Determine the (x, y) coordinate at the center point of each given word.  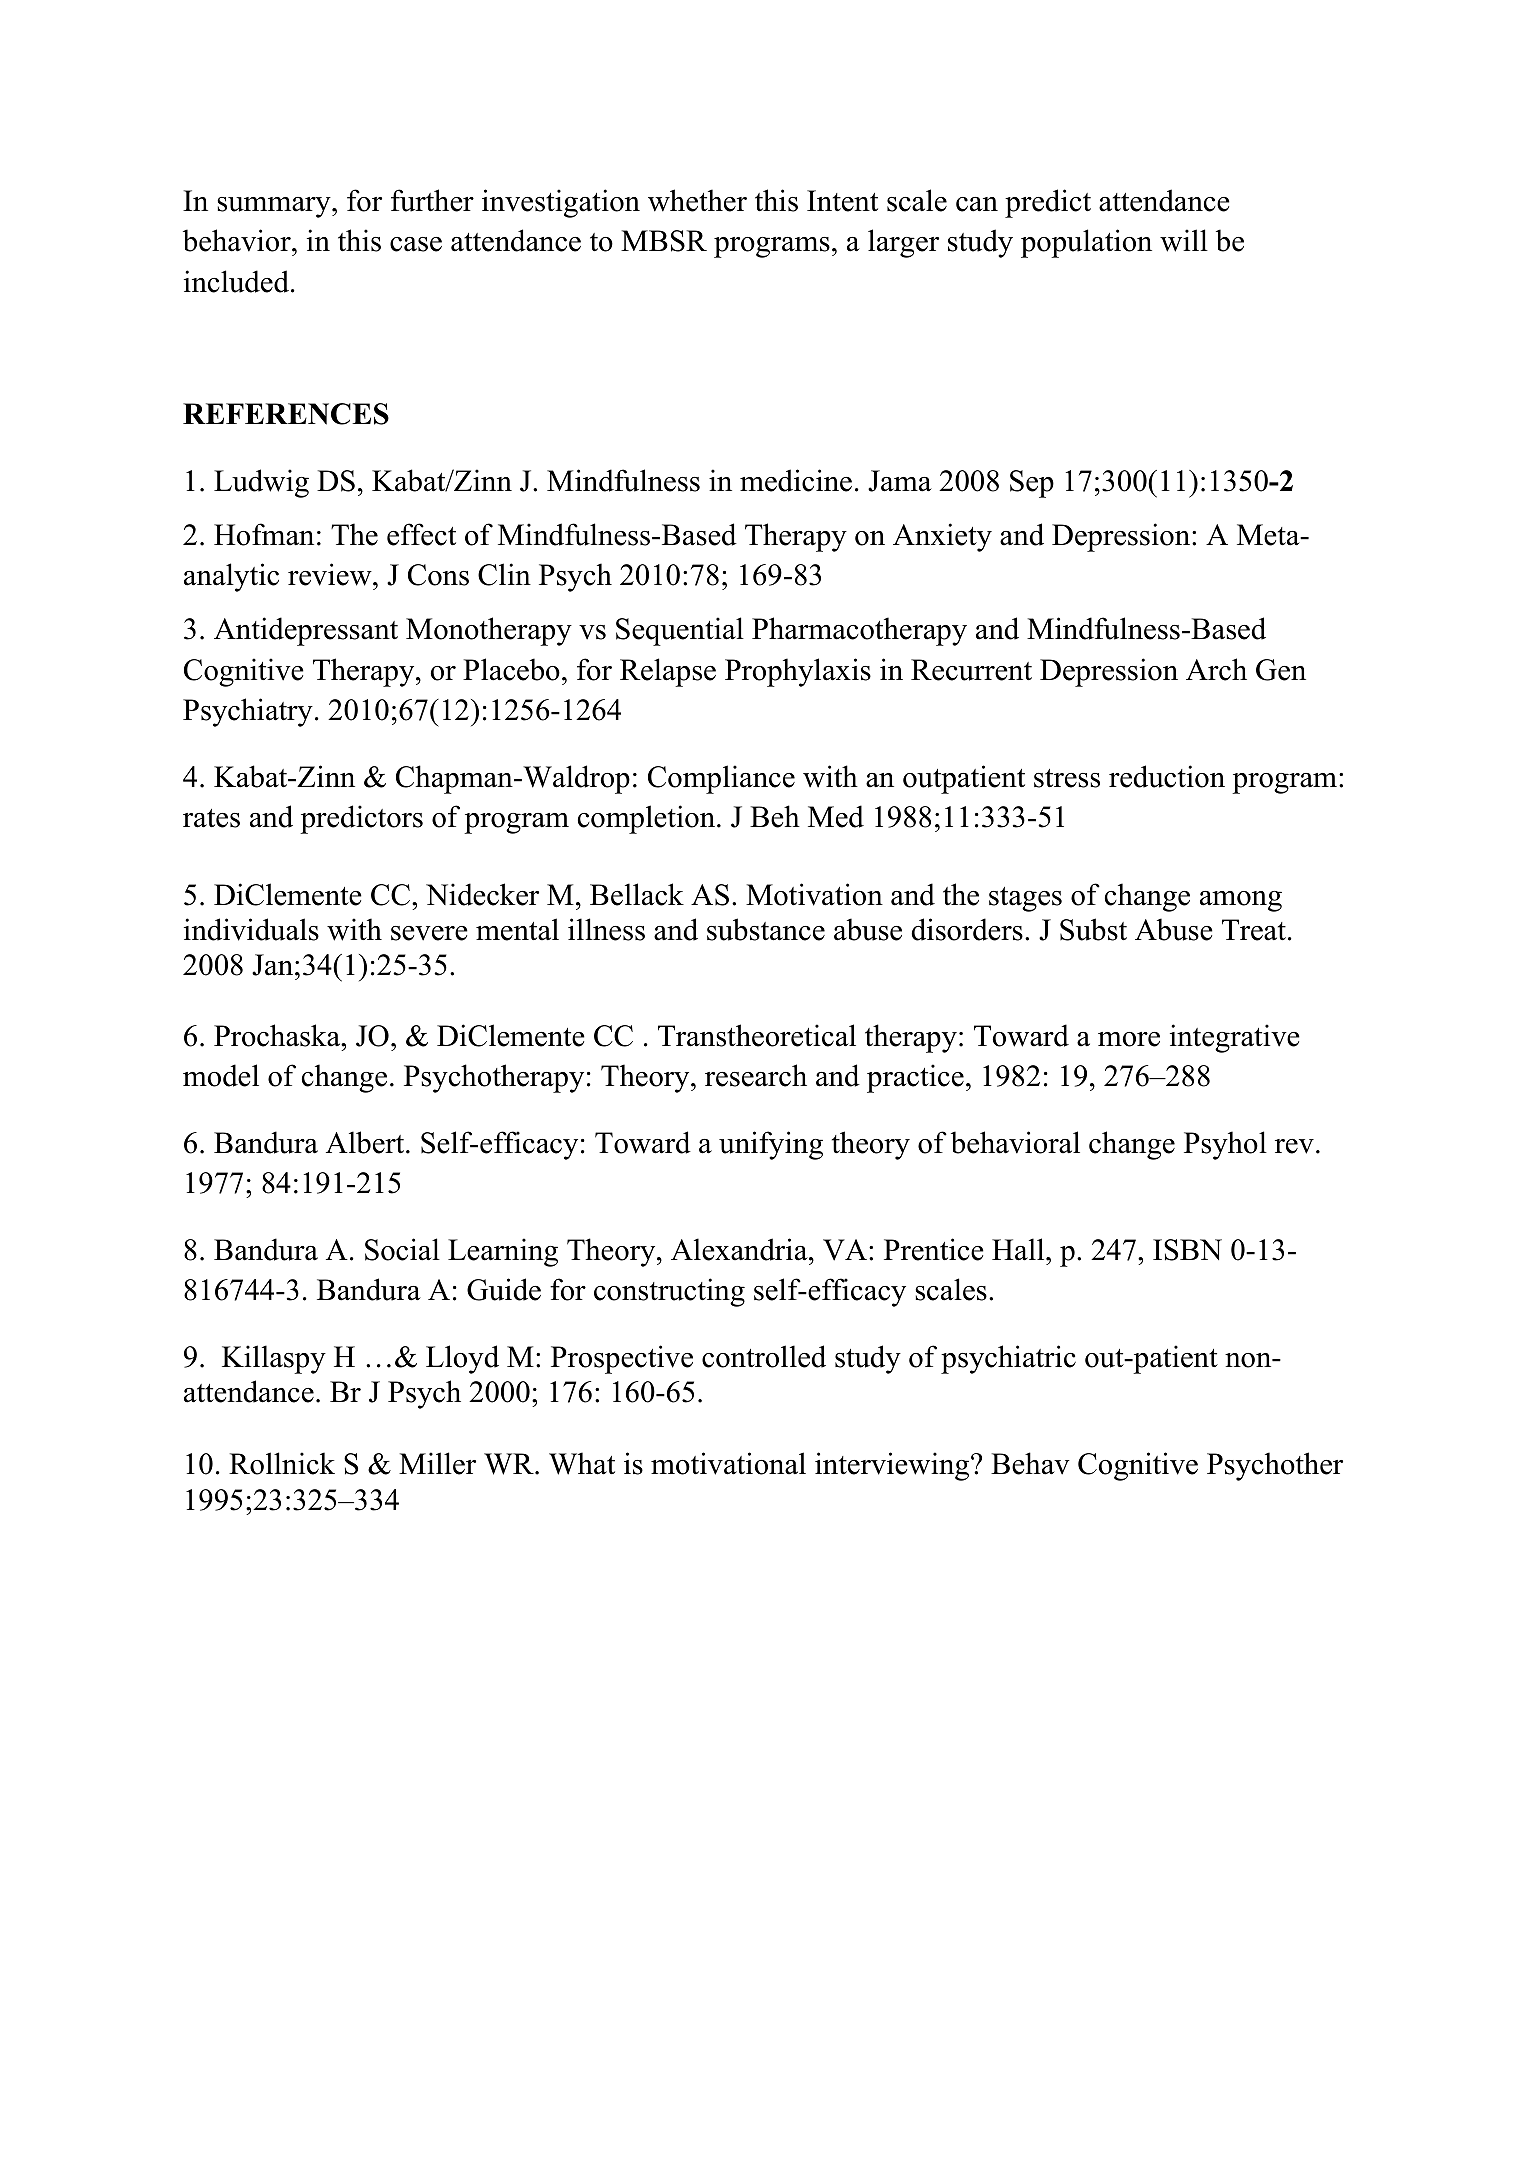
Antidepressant (306, 631)
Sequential (680, 631)
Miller (437, 1463)
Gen (1281, 670)
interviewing (893, 1466)
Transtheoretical (757, 1035)
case (416, 244)
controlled (764, 1356)
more (1129, 1039)
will (1184, 240)
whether (697, 200)
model (221, 1075)
